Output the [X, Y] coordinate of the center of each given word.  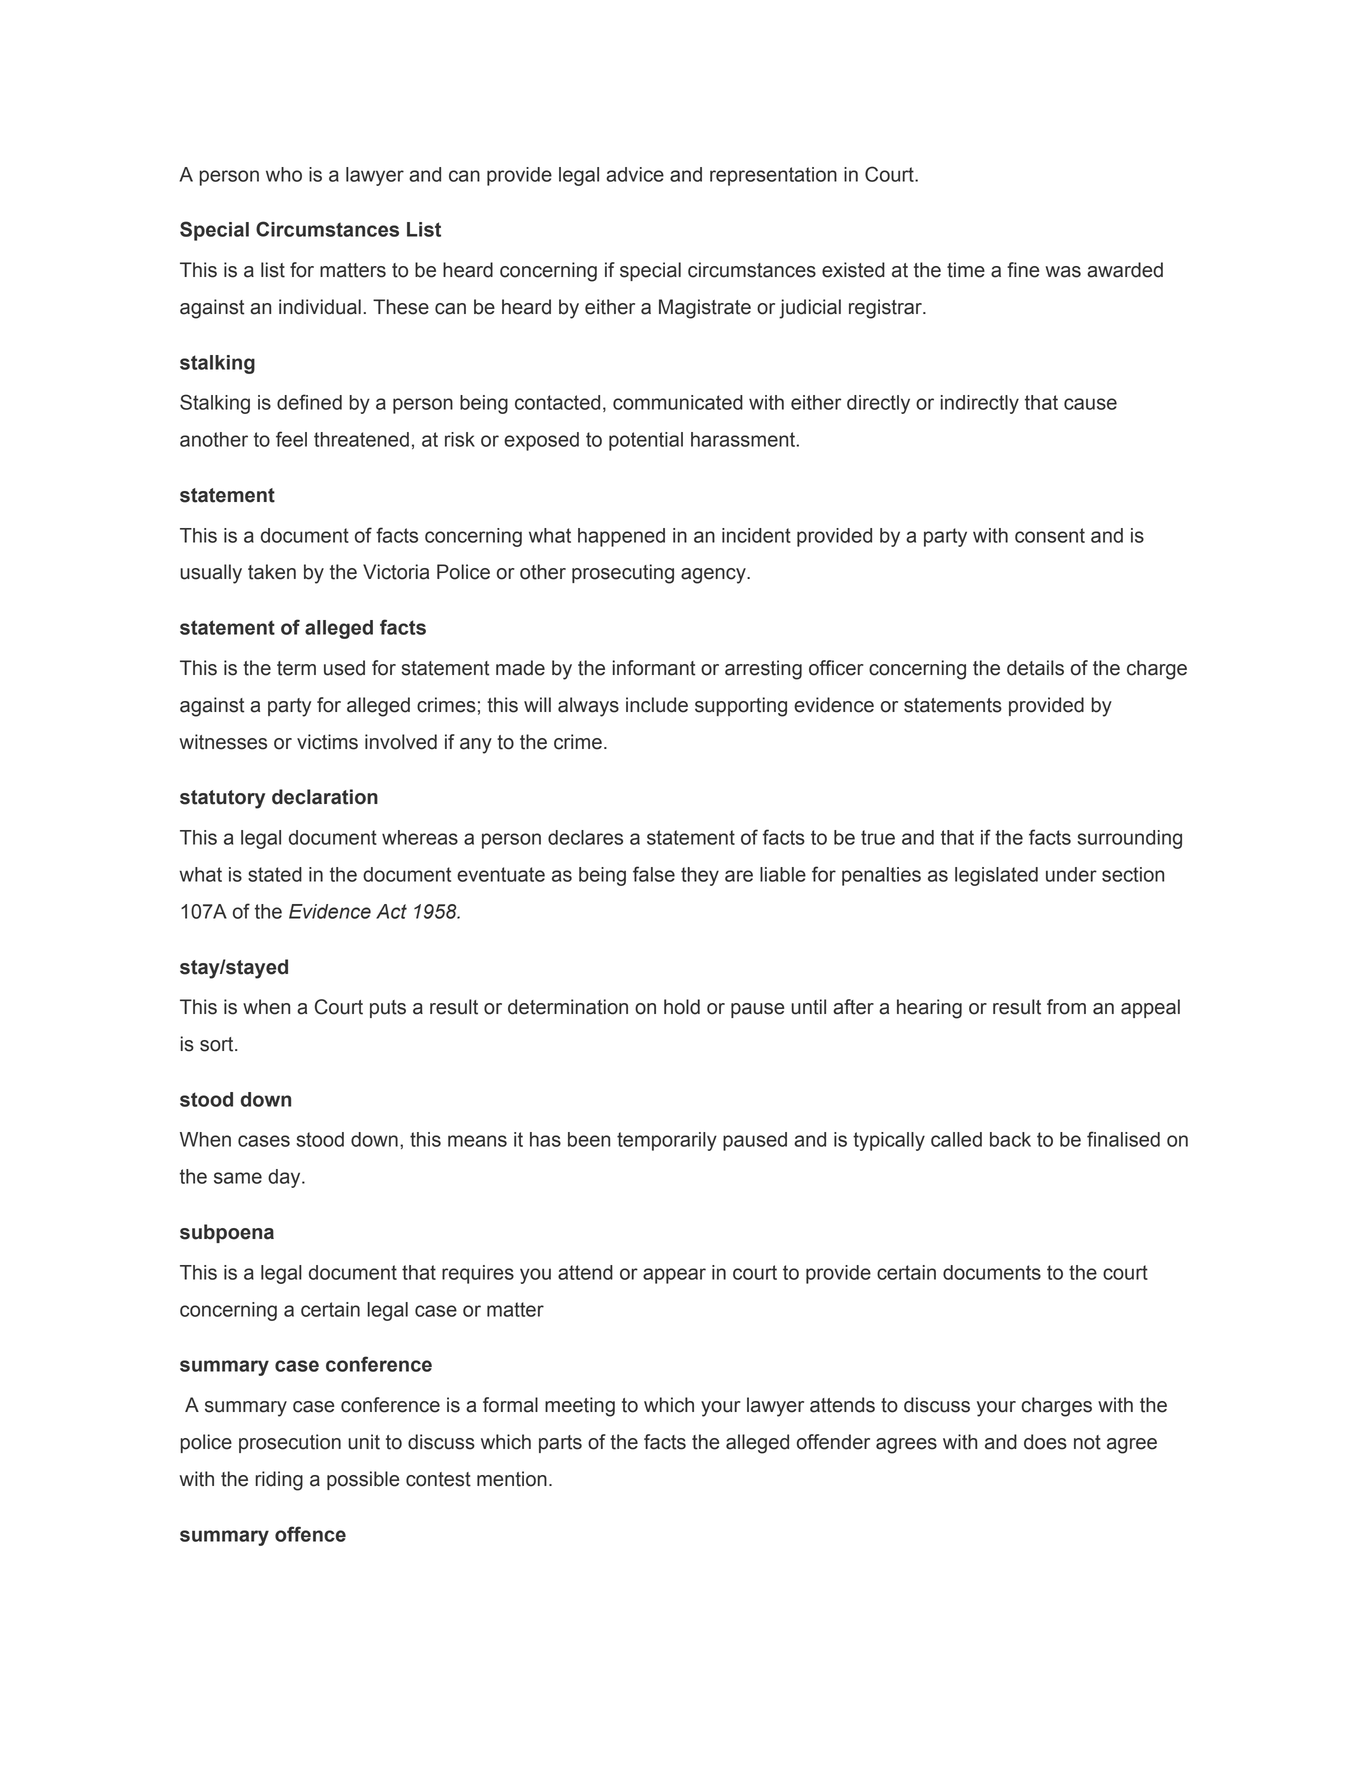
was [1063, 272]
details [1035, 668]
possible [363, 1480]
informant [654, 668]
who [284, 174]
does [1045, 1442]
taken [272, 572]
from [1066, 1007]
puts [388, 1009]
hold [682, 1007]
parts [560, 1444]
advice [635, 174]
